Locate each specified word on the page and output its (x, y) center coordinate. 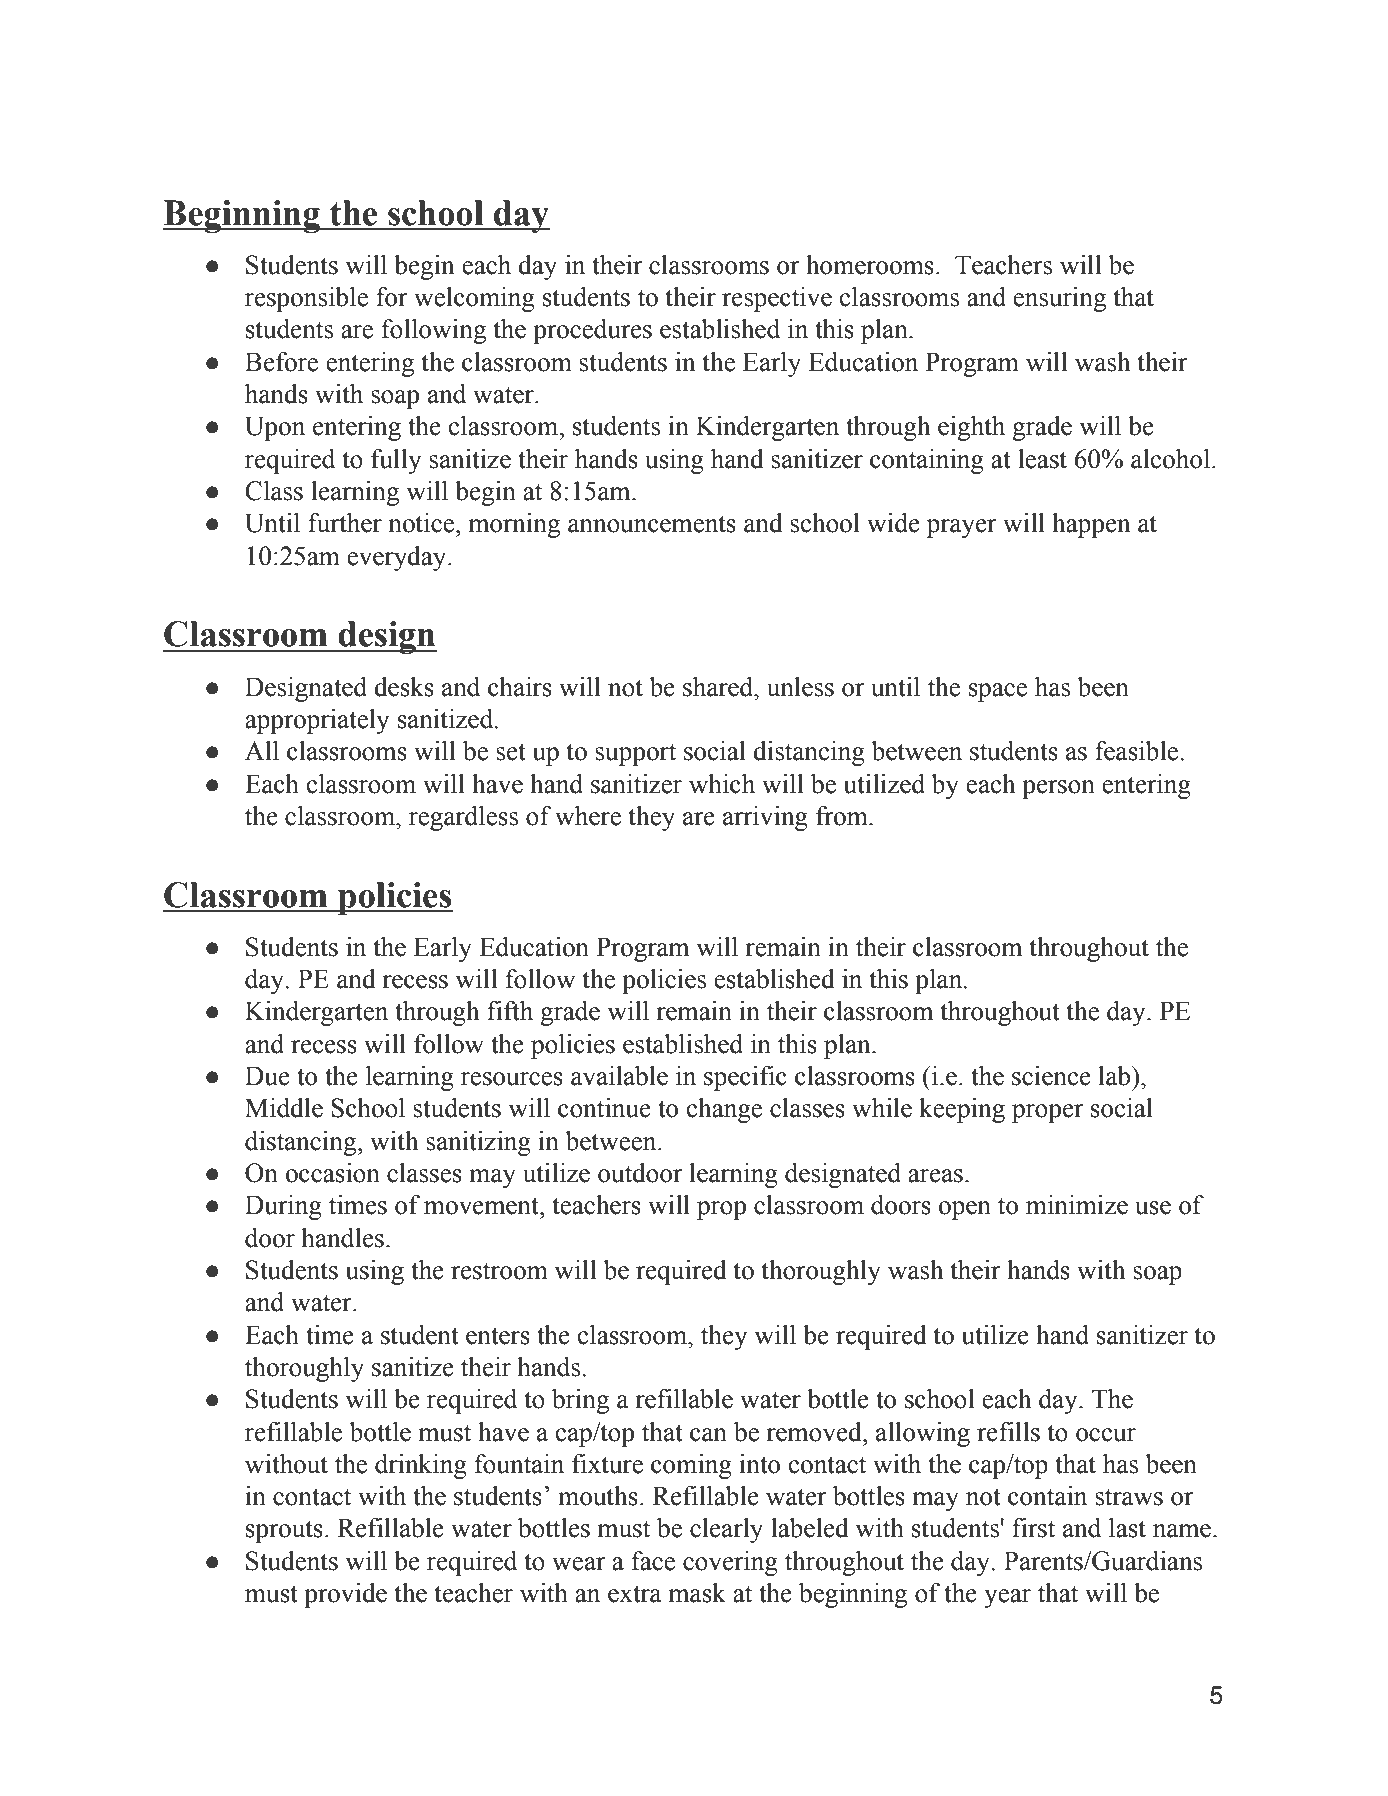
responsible (306, 299)
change (724, 1110)
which (722, 784)
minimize (1077, 1205)
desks (404, 687)
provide (345, 1595)
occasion (333, 1173)
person (1058, 789)
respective (777, 299)
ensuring (1059, 299)
